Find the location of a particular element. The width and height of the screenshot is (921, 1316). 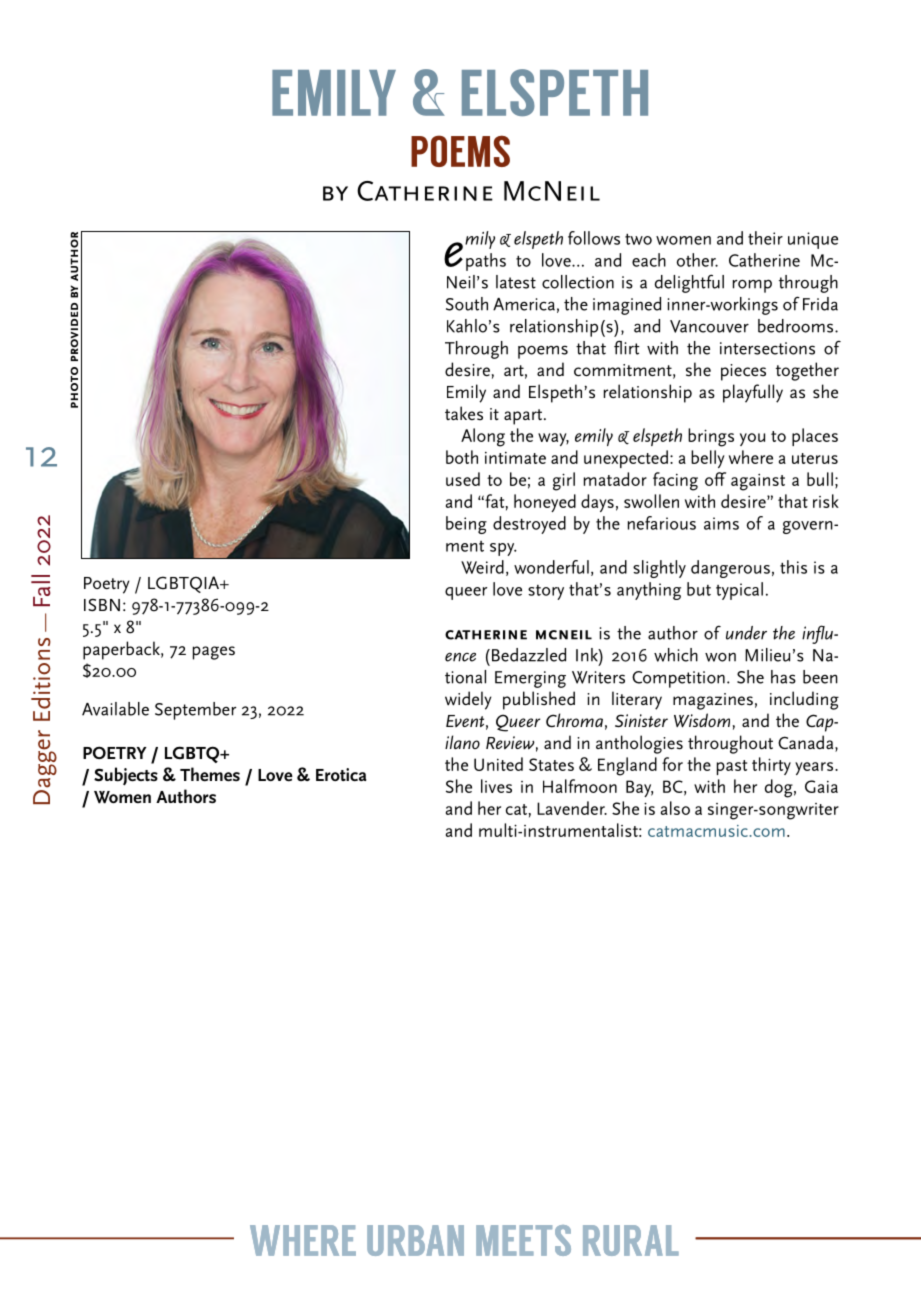

past is located at coordinates (732, 767).
